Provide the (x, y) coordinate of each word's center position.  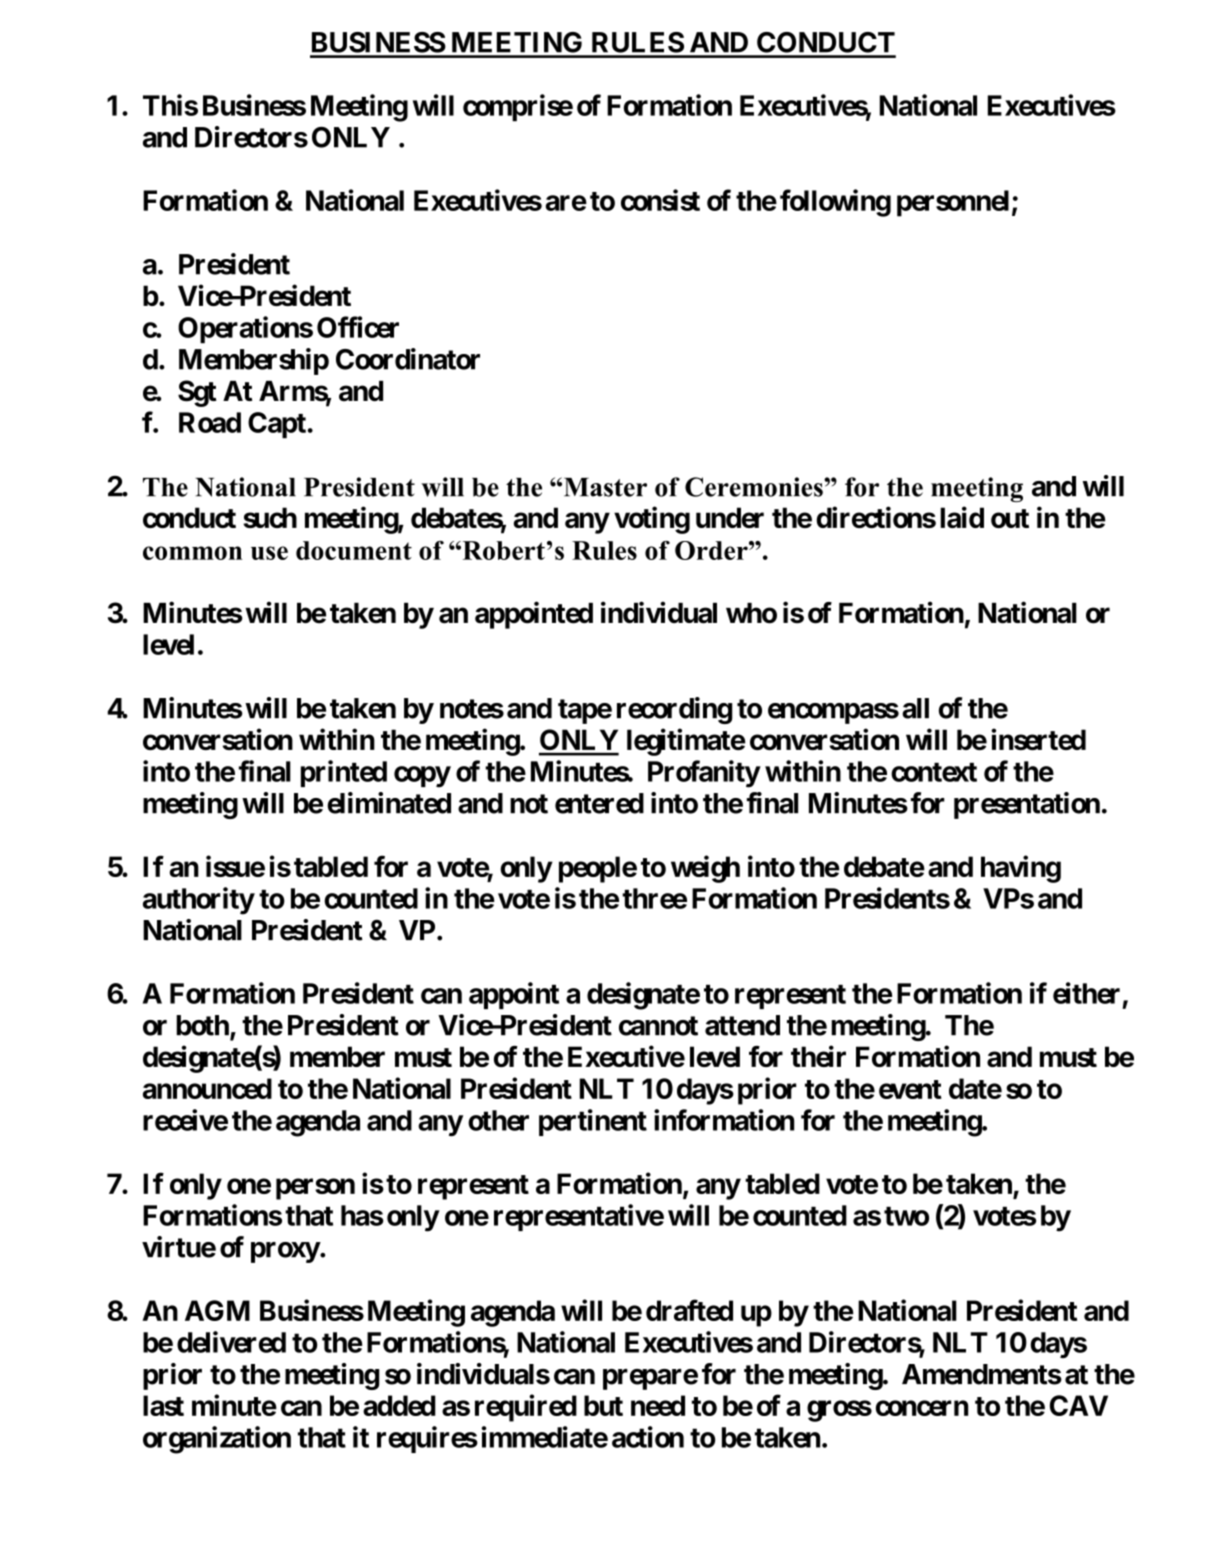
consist (660, 200)
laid (962, 517)
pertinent (593, 1122)
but (603, 1405)
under (730, 517)
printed (344, 773)
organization (217, 1440)
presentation (1027, 805)
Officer (358, 327)
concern (922, 1408)
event (910, 1089)
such (270, 517)
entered (599, 803)
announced (207, 1088)
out (1010, 518)
